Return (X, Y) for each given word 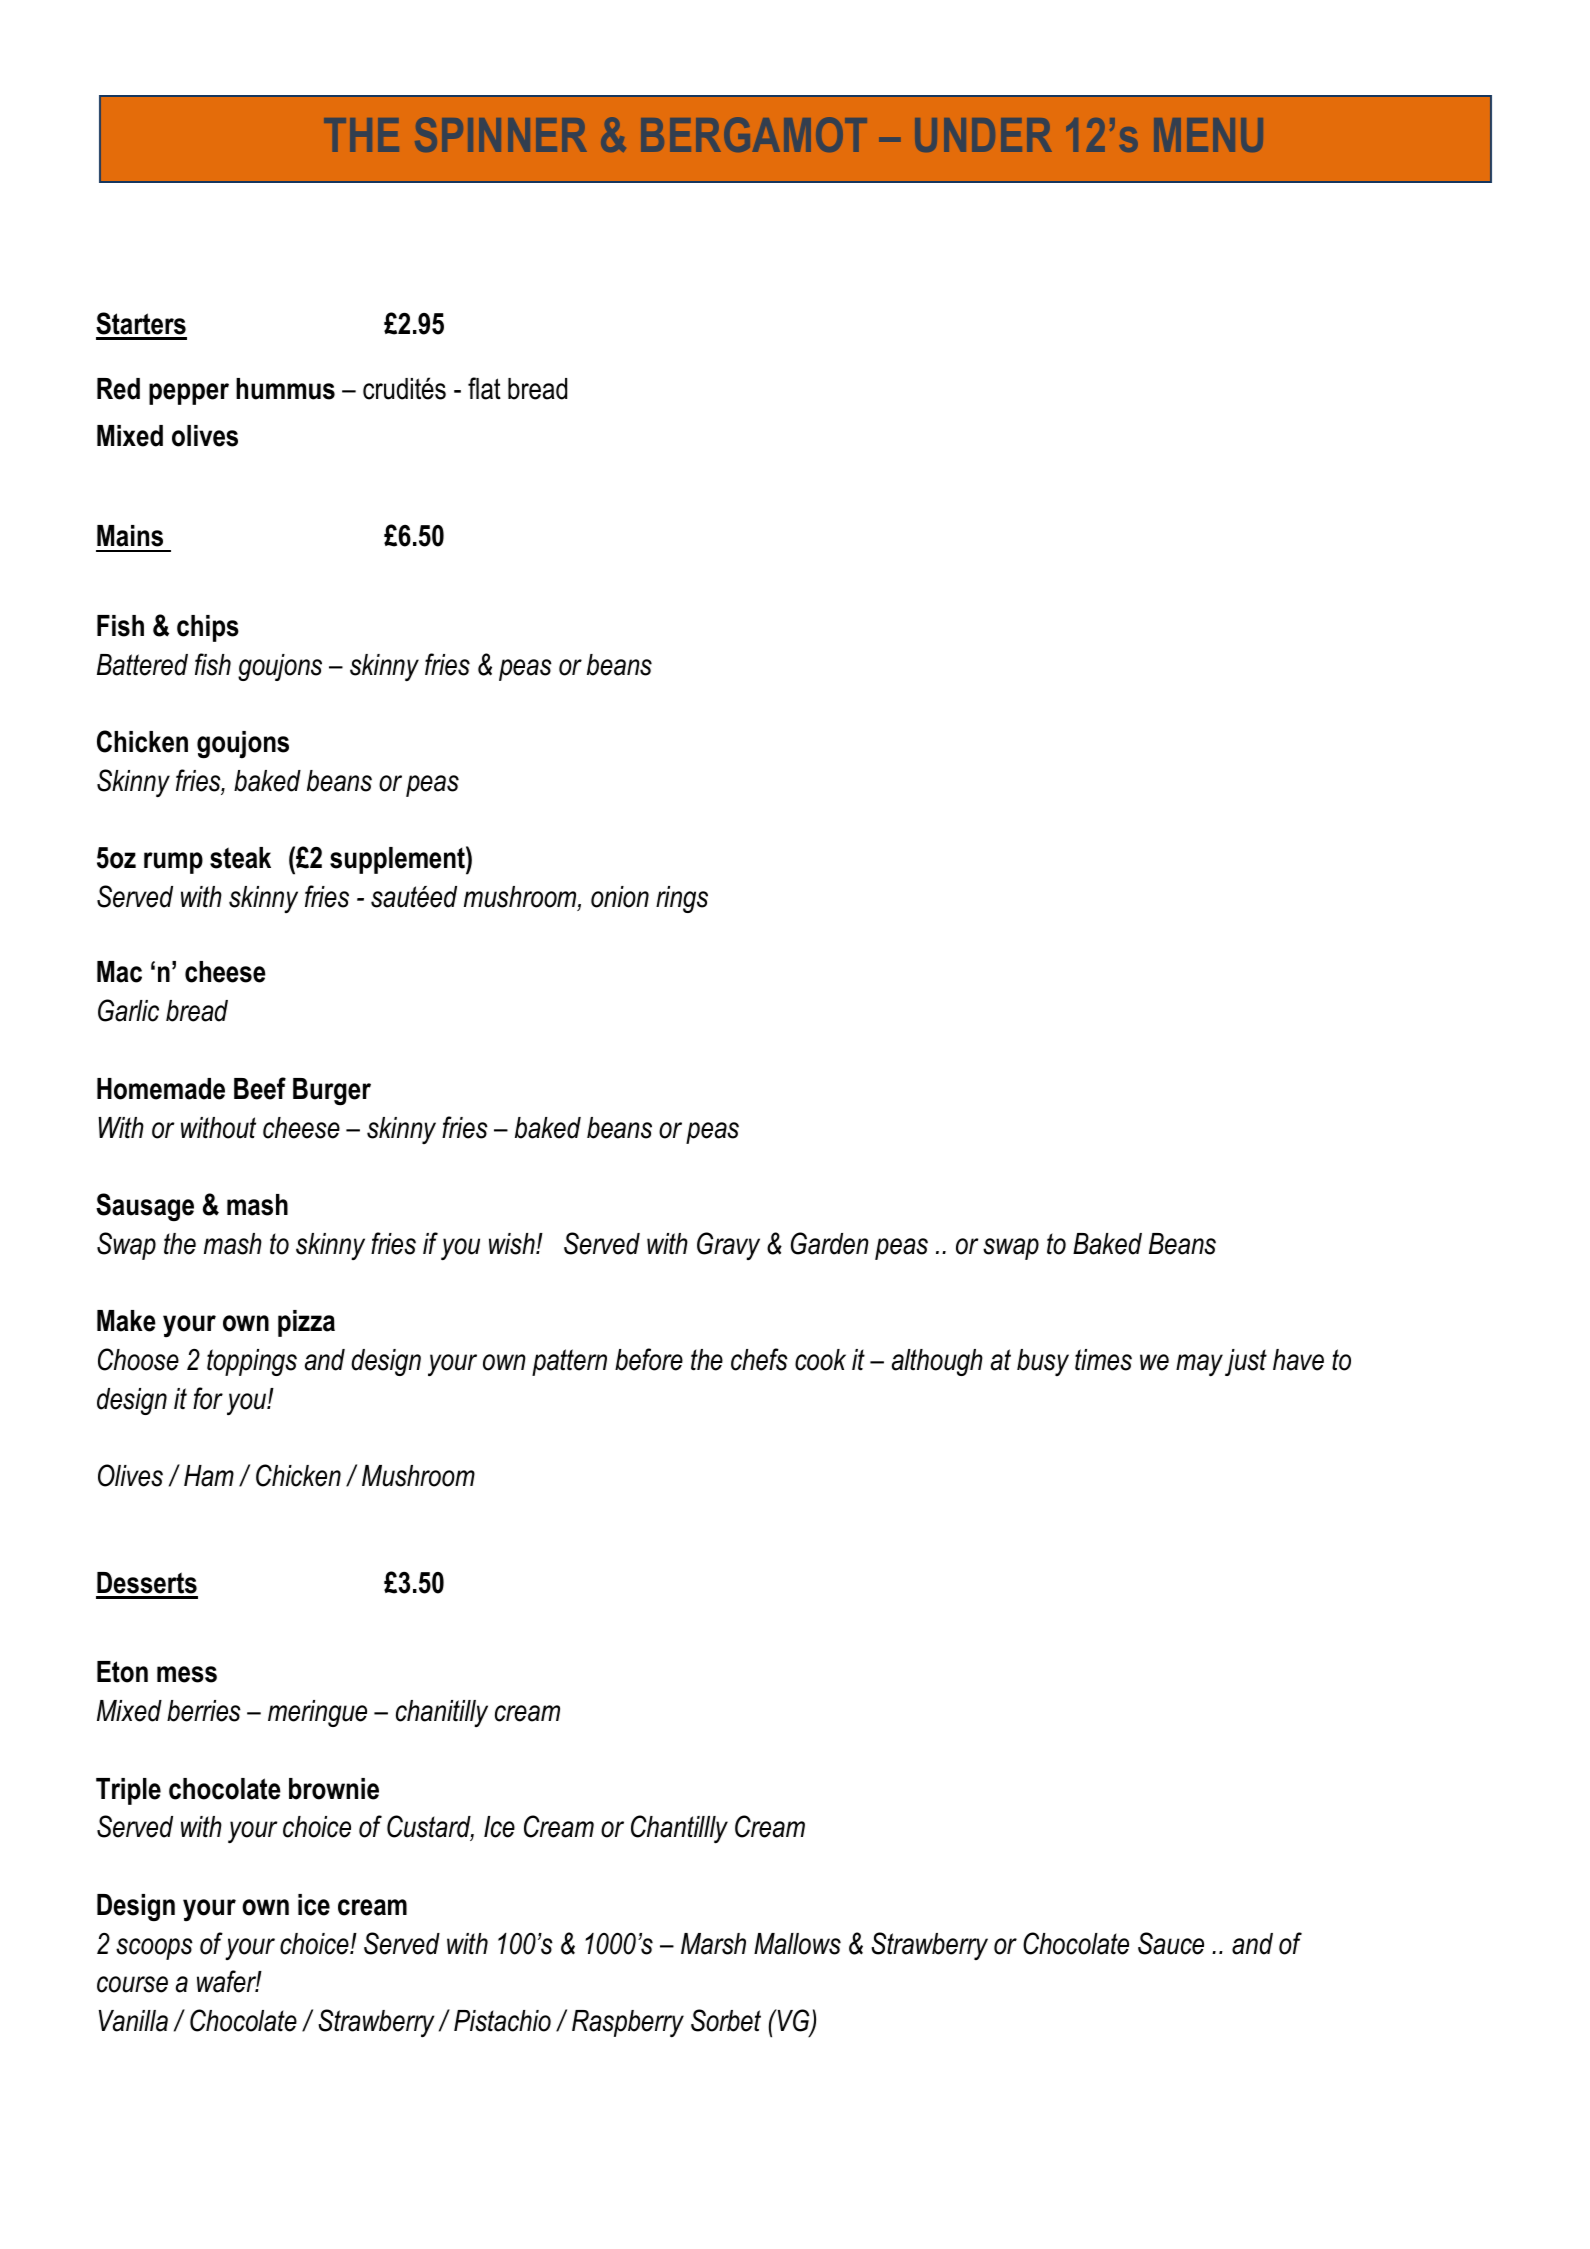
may (1199, 1365)
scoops (154, 1949)
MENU (1208, 135)
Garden (830, 1243)
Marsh (713, 1944)
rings (682, 899)
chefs (759, 1359)
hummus (285, 389)
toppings (252, 1362)
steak (240, 858)
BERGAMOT (754, 134)
